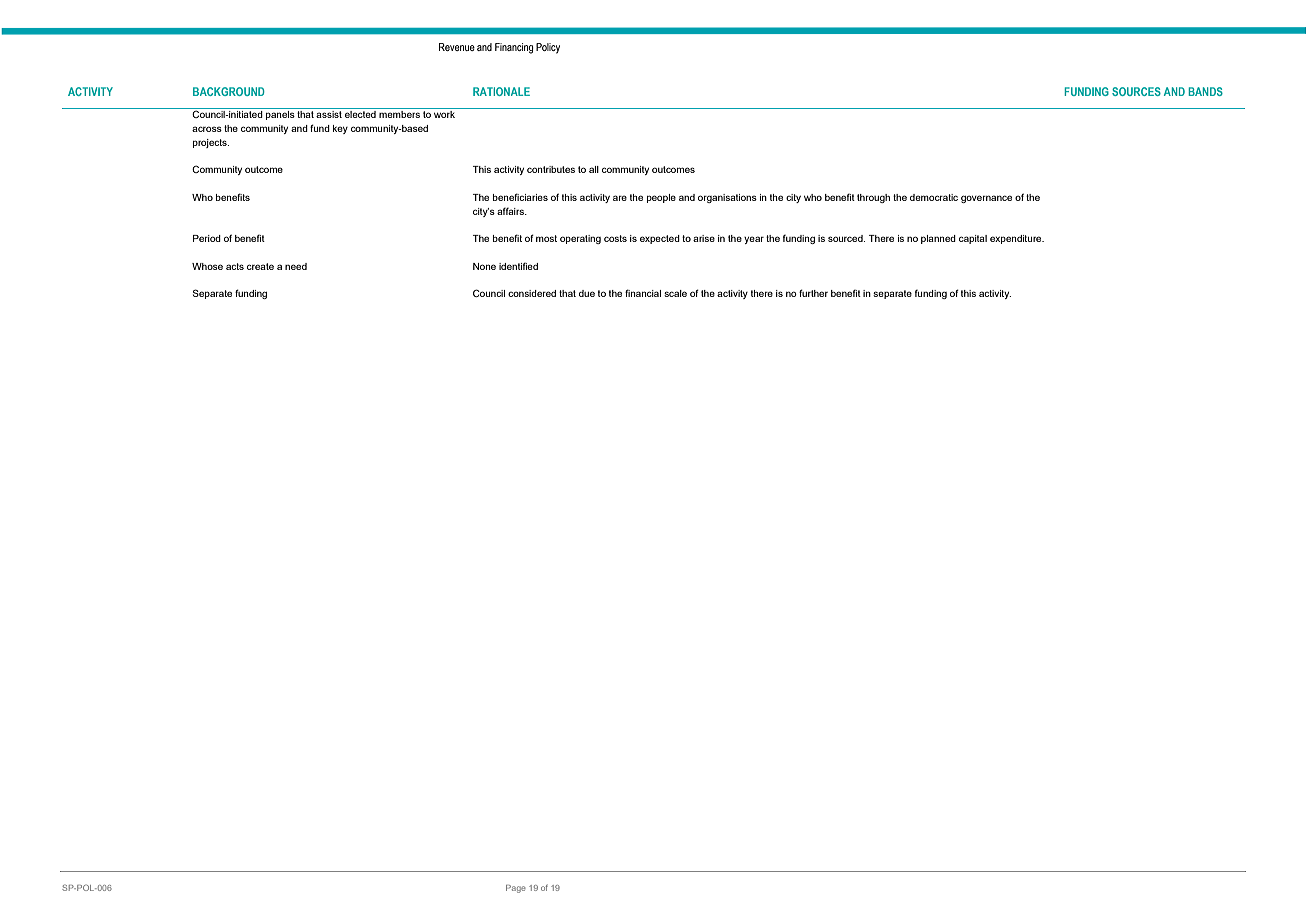  What do you see at coordinates (1017, 239) in the page?
I see `expenditure` at bounding box center [1017, 239].
